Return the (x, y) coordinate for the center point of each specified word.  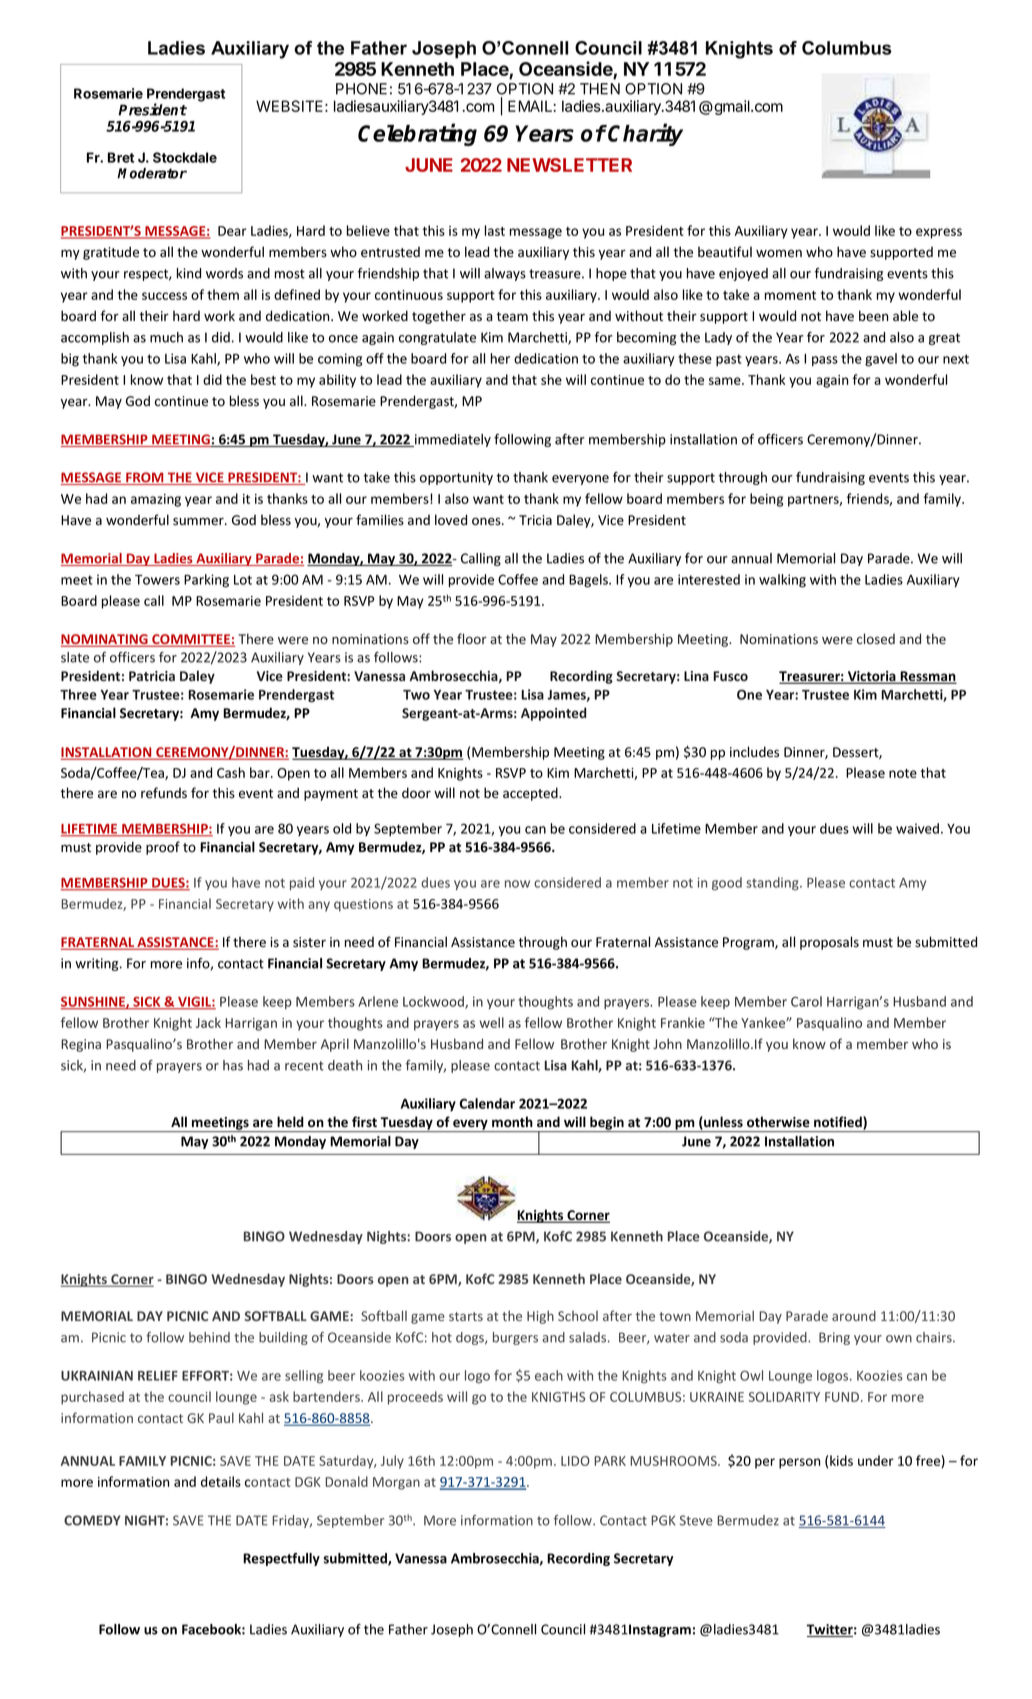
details (221, 1481)
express (939, 233)
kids (841, 1460)
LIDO (575, 1461)
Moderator (152, 173)
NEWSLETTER (569, 165)
